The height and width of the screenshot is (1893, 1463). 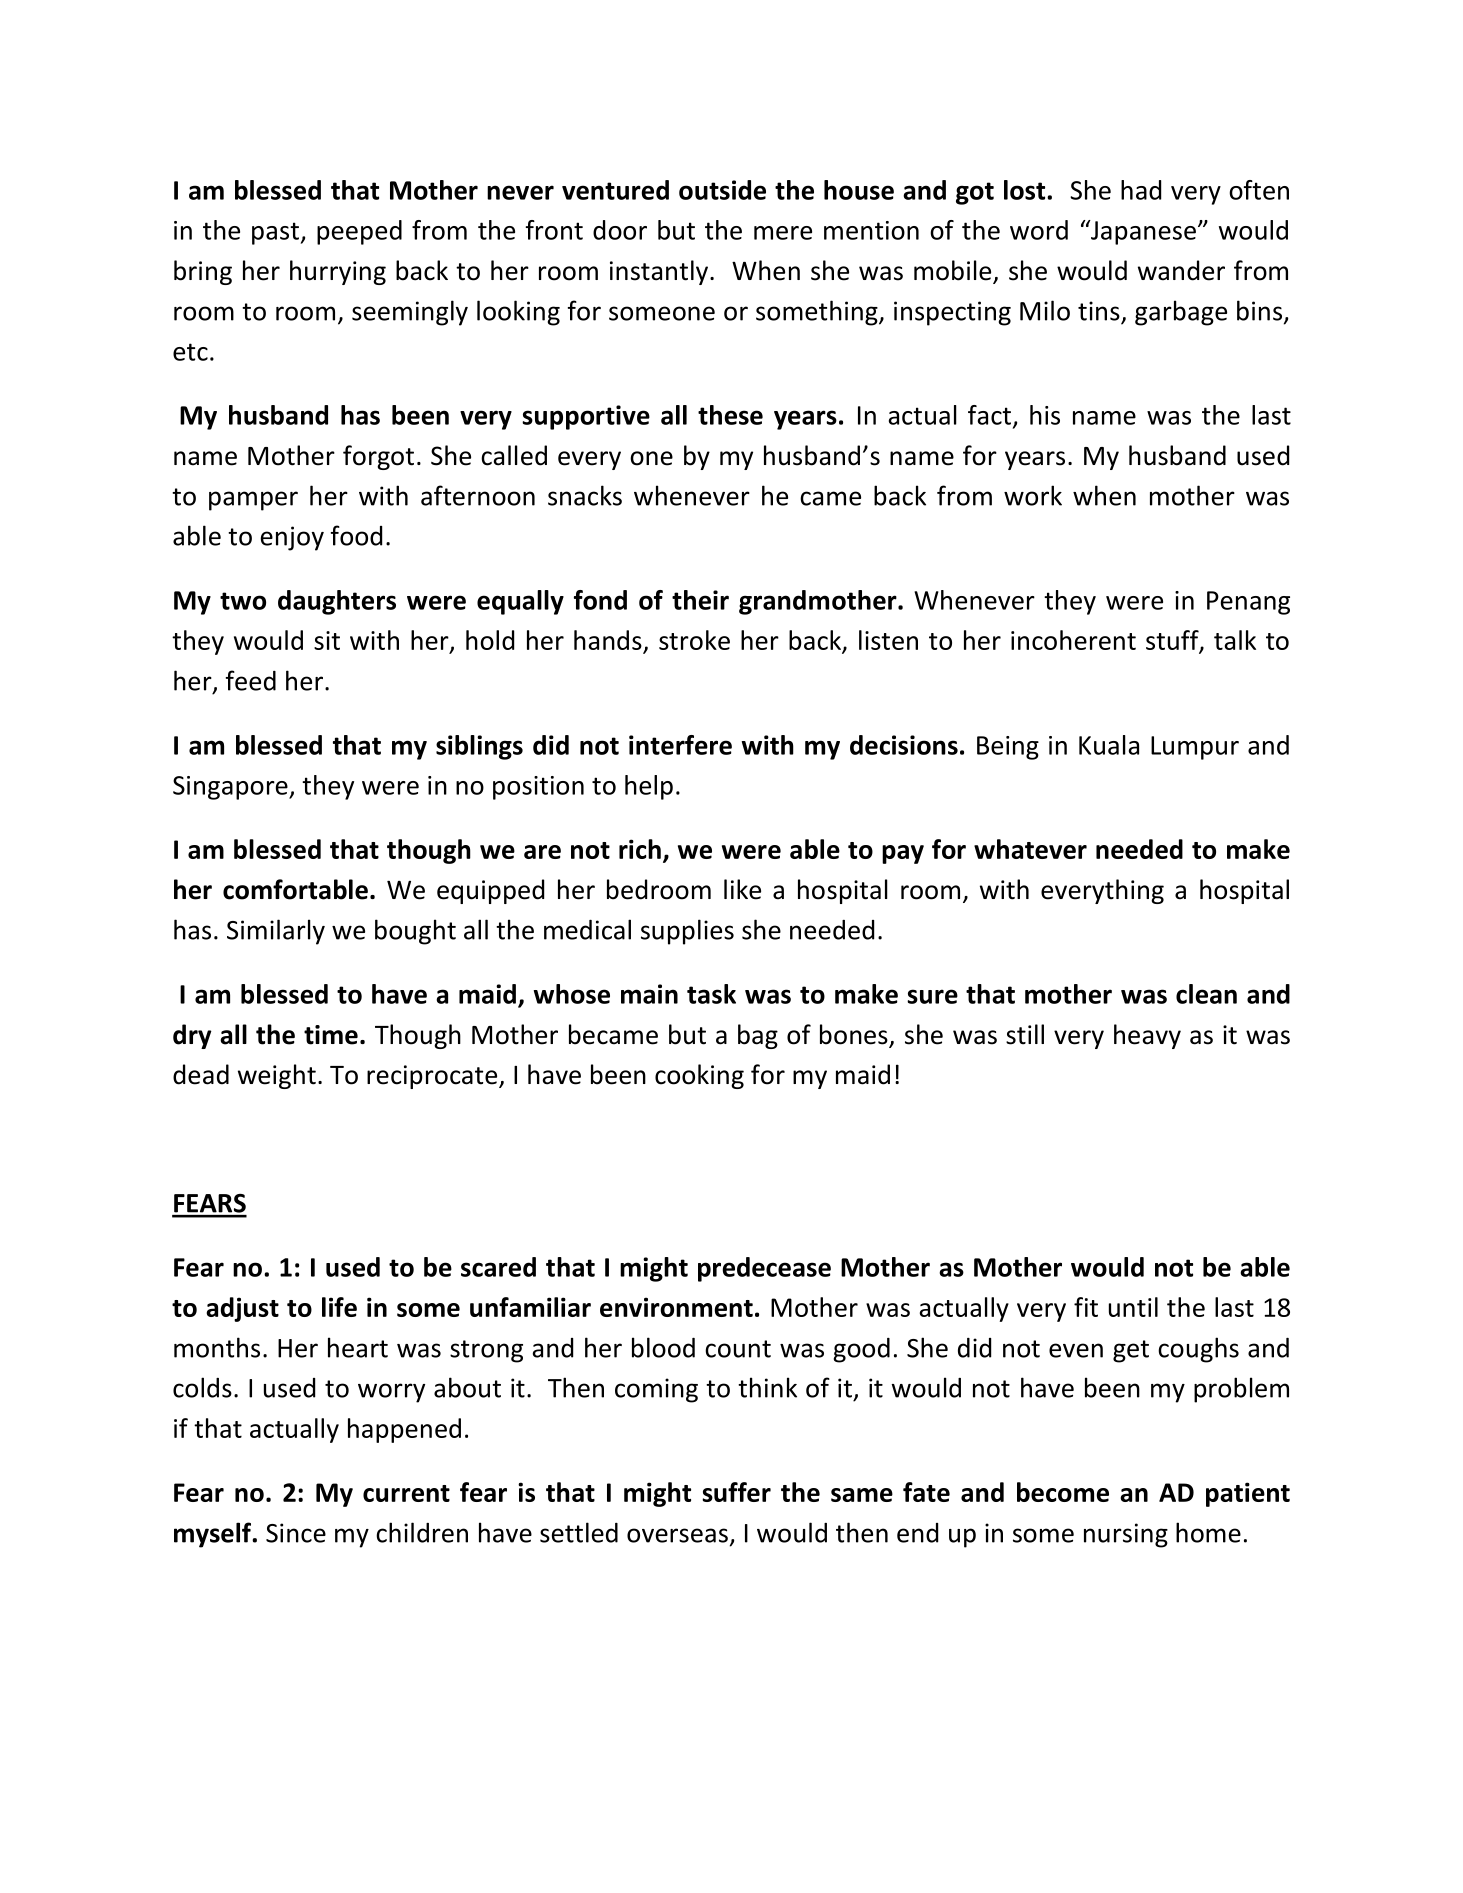 What do you see at coordinates (296, 1533) in the screenshot?
I see `Since` at bounding box center [296, 1533].
